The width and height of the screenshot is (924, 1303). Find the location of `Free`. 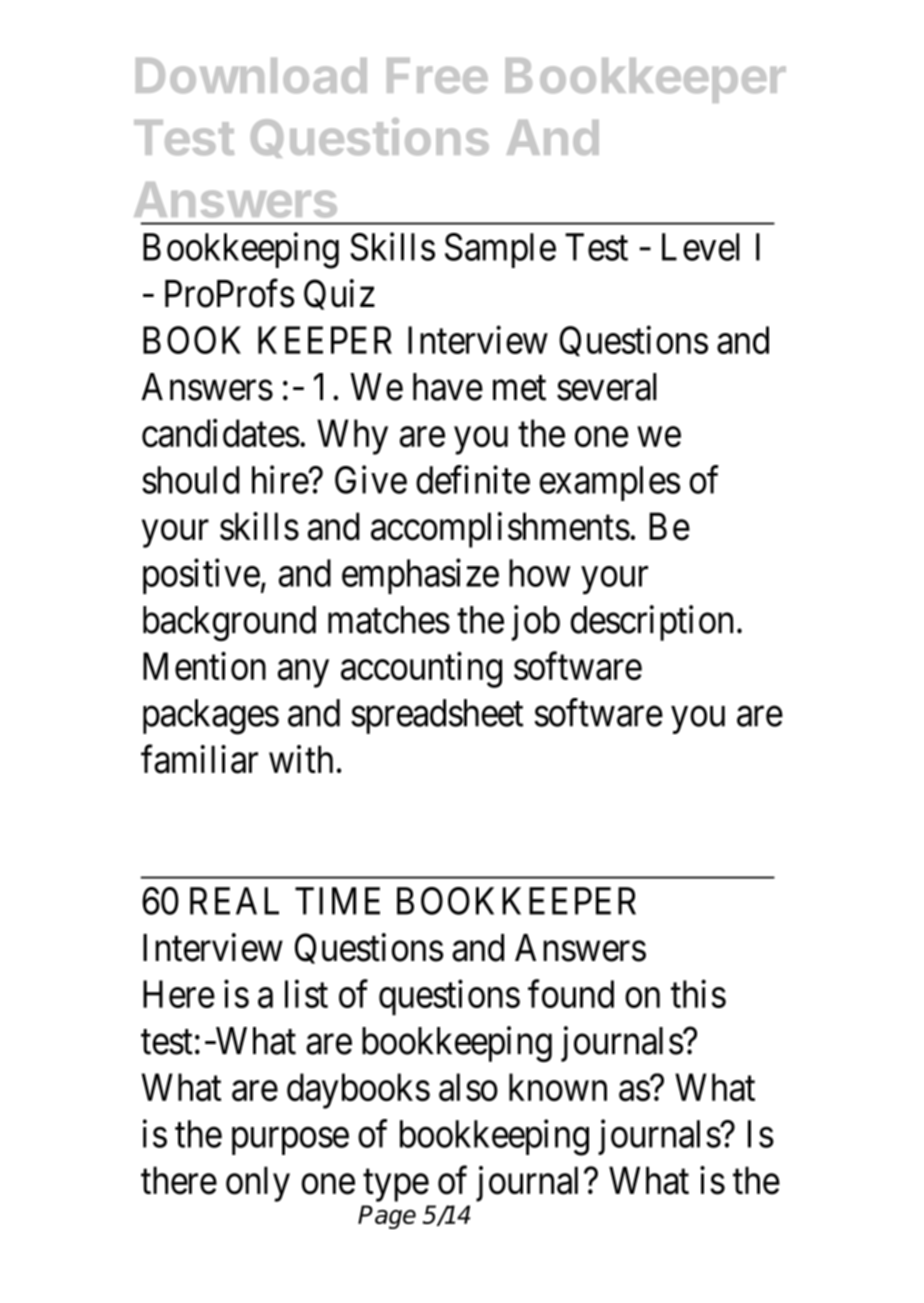

Free is located at coordinates (437, 76).
